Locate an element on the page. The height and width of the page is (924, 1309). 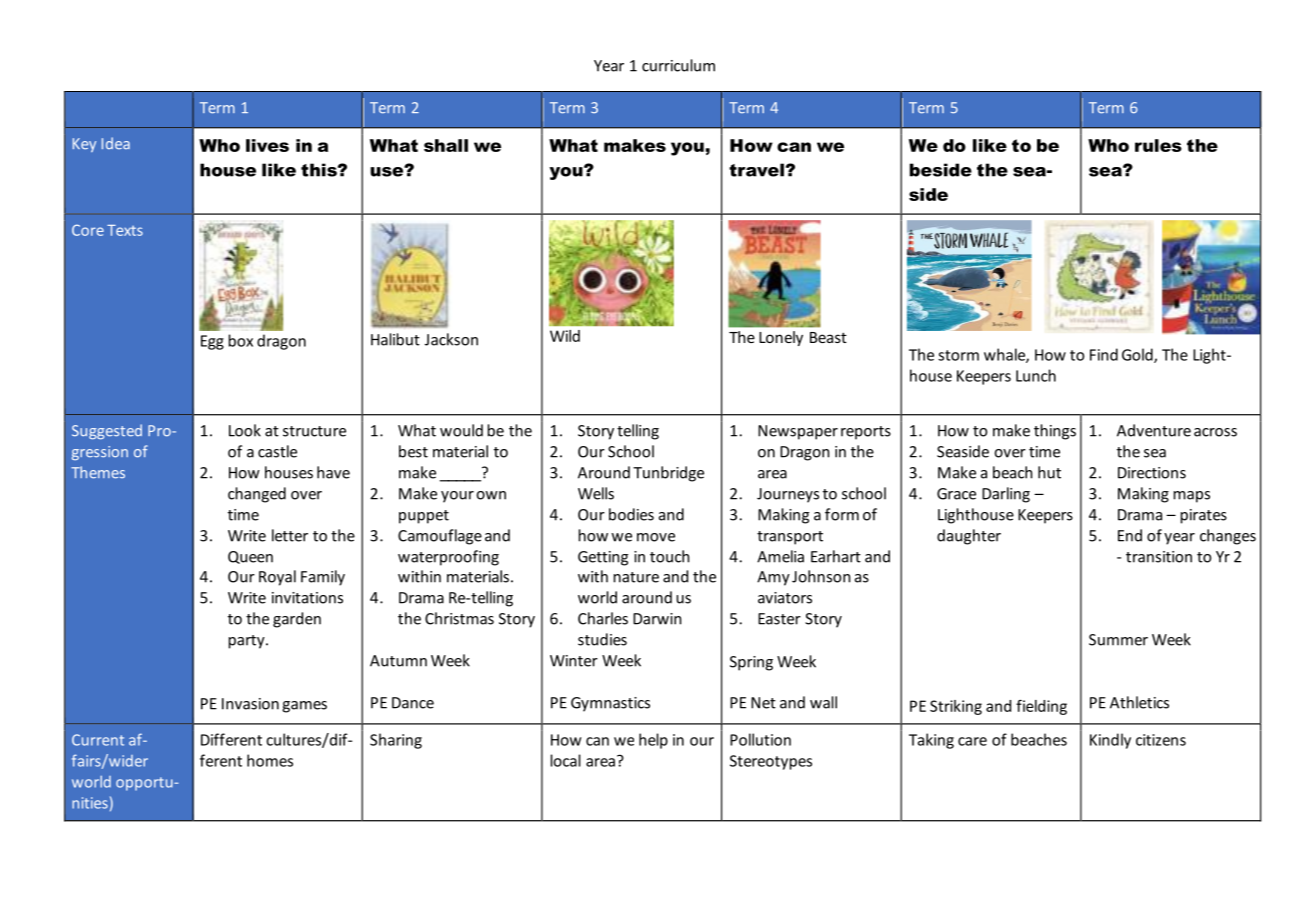
curriculum is located at coordinates (678, 65).
